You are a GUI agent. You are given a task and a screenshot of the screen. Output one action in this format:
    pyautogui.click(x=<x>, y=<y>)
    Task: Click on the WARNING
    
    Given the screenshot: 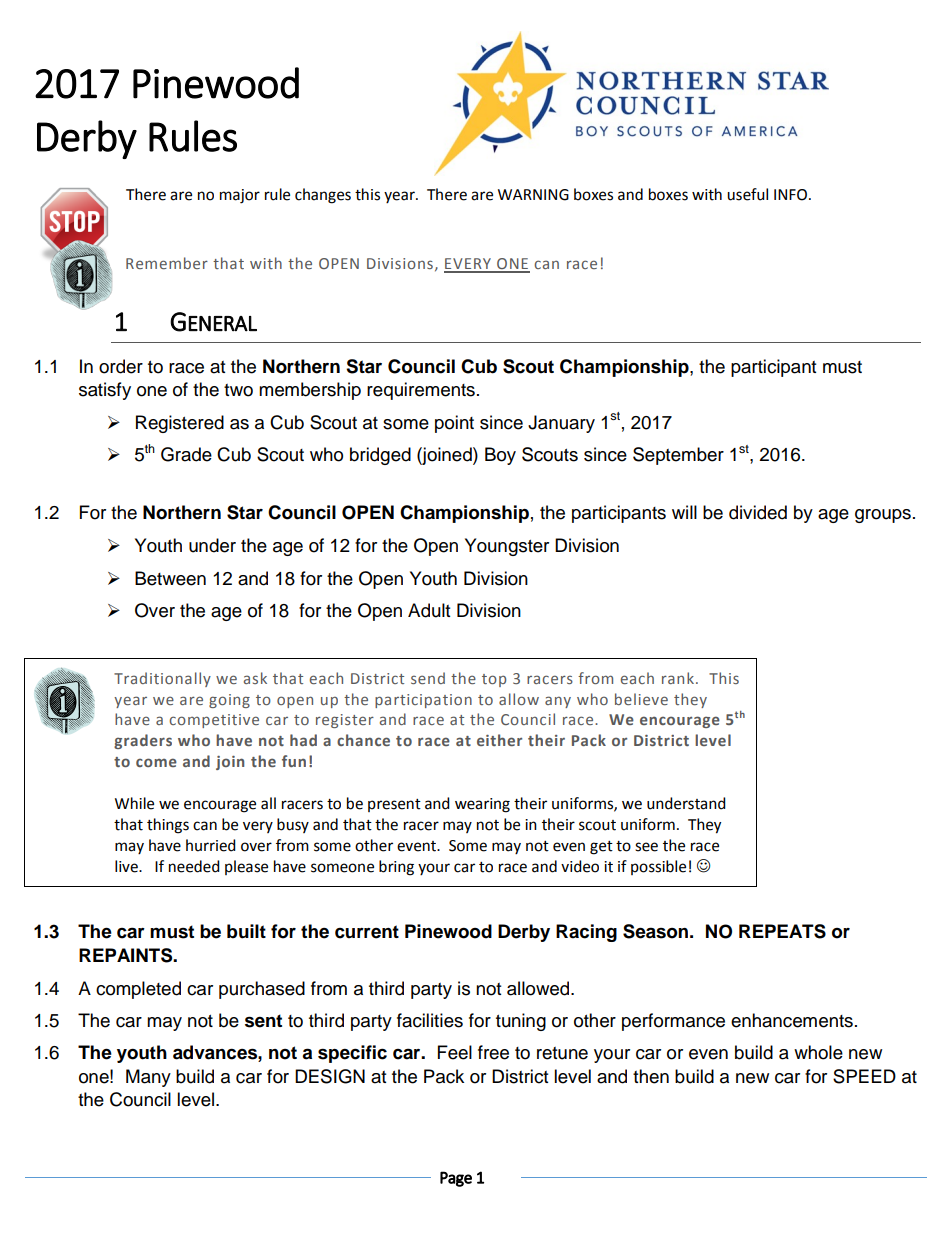 What is the action you would take?
    pyautogui.click(x=533, y=195)
